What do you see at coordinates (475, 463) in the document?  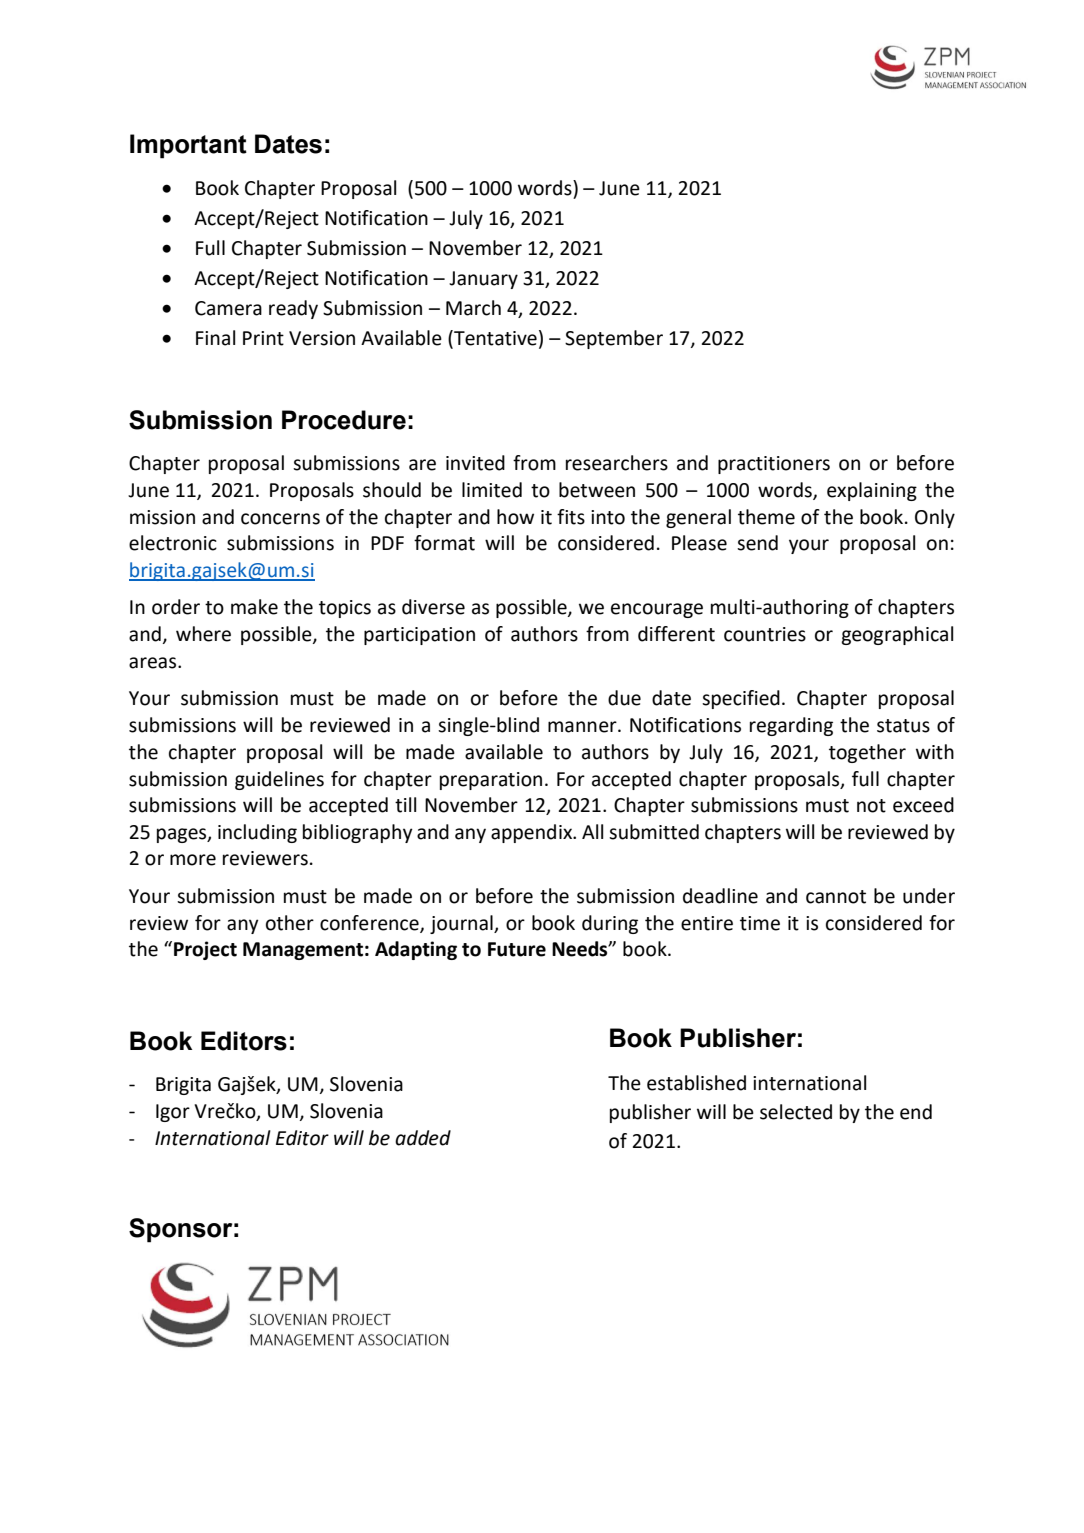 I see `invited` at bounding box center [475, 463].
